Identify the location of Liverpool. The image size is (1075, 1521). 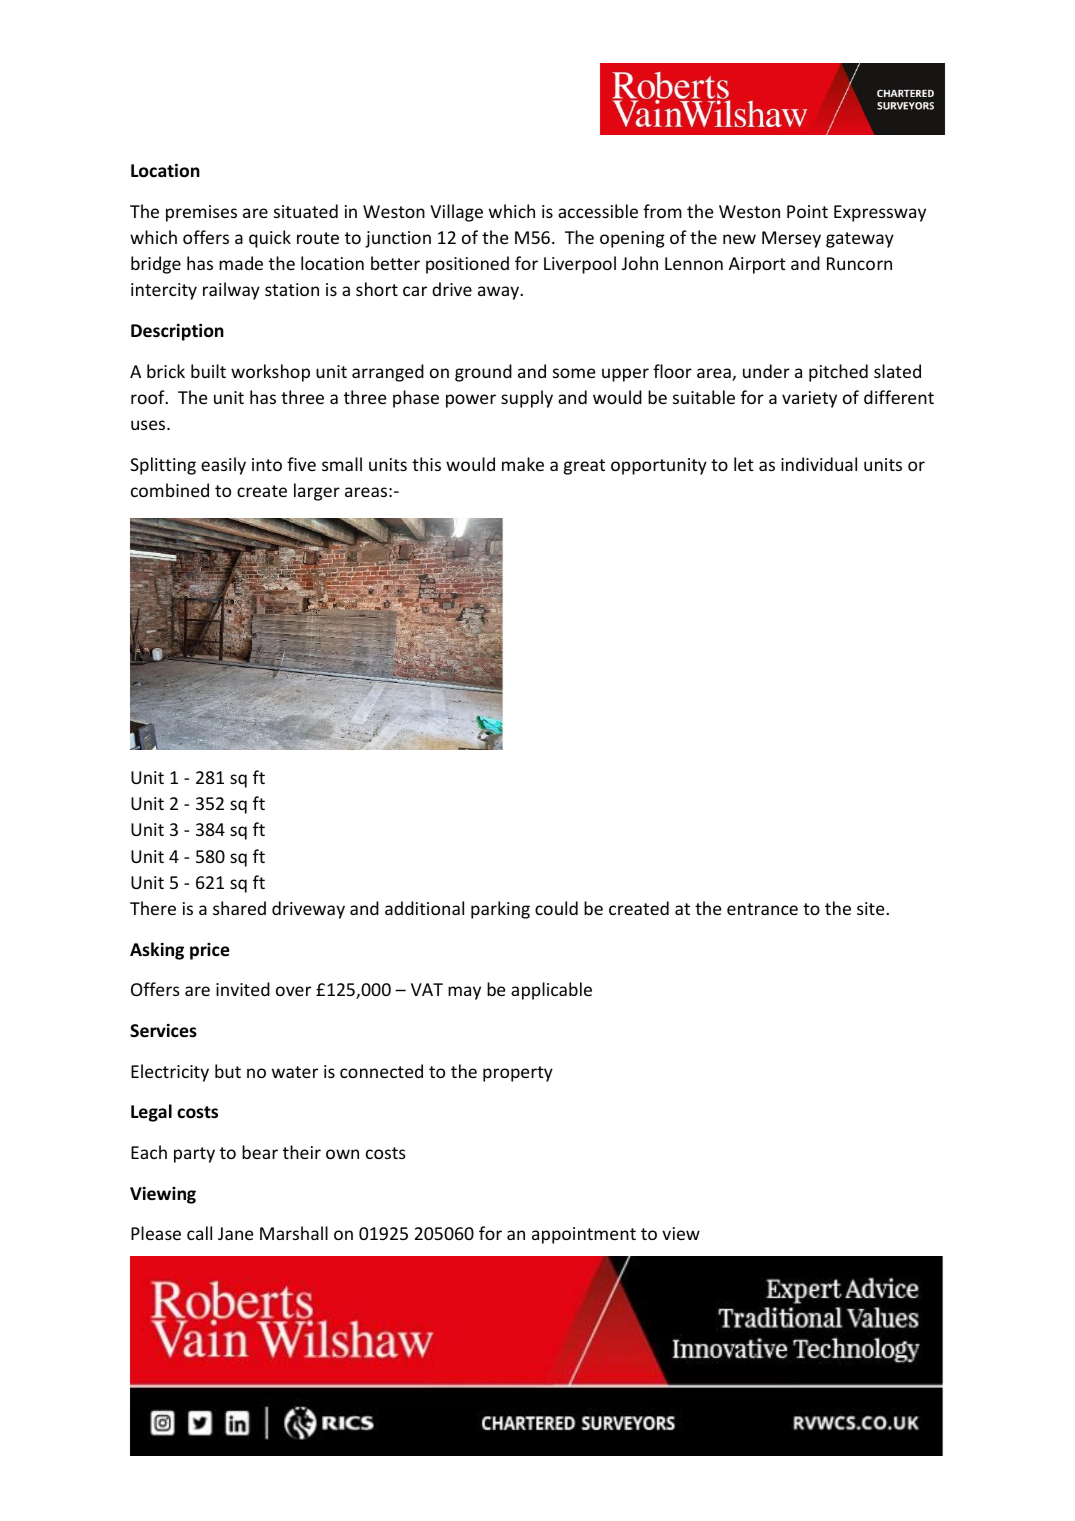
(580, 265).
